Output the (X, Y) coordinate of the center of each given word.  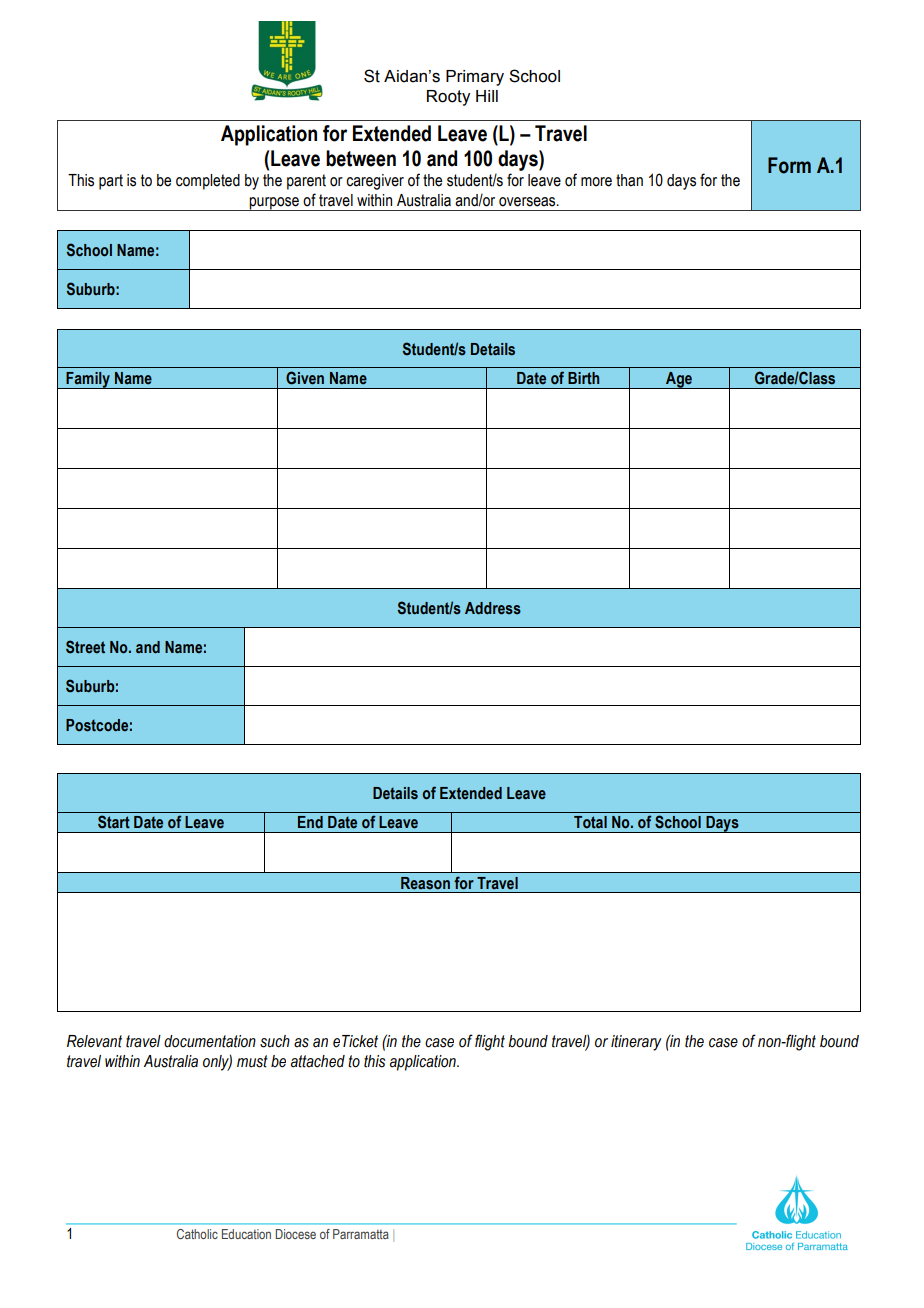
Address (493, 608)
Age (679, 380)
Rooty (448, 98)
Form (789, 165)
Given (305, 378)
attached (318, 1061)
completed (208, 182)
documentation (210, 1041)
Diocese (296, 1234)
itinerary (636, 1043)
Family (88, 380)
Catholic (197, 1234)
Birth (583, 378)
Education (246, 1234)
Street (85, 647)
